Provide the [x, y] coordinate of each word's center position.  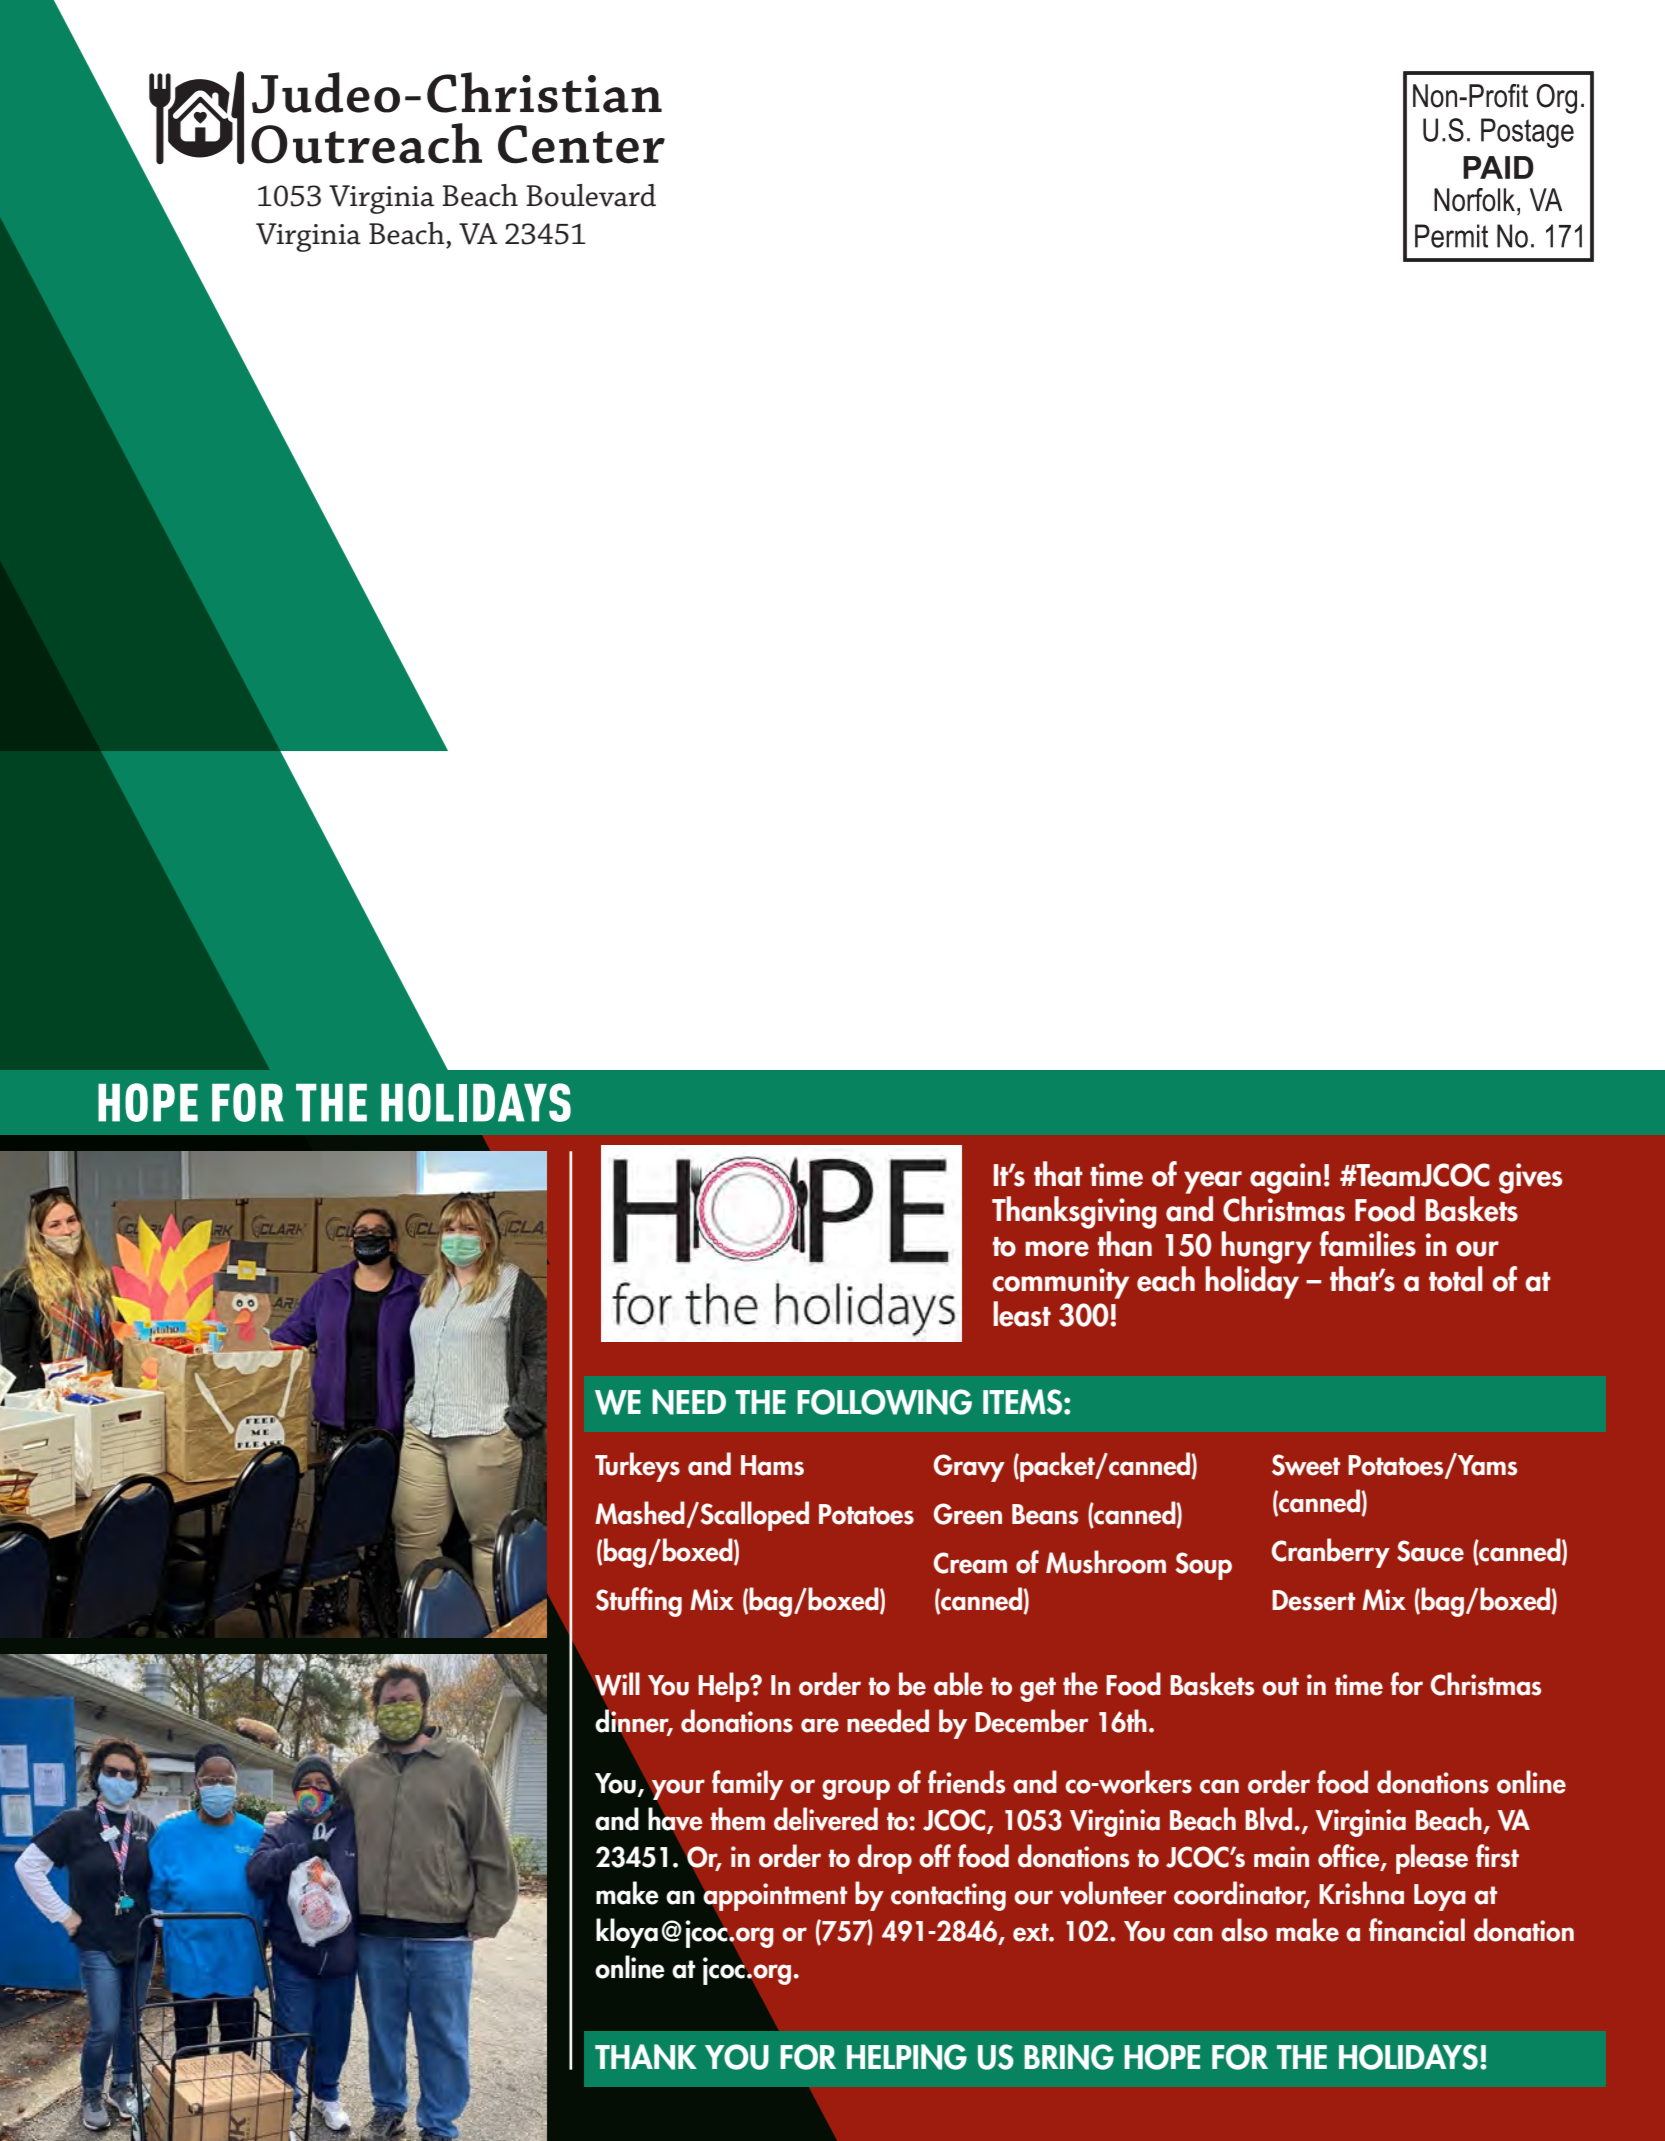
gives [1530, 1178]
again [1285, 1178]
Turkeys [637, 1467]
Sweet [1306, 1465]
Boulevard [591, 195]
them [738, 1819]
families [1368, 1244]
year [1213, 1182]
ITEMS [1022, 1402]
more [1057, 1249]
